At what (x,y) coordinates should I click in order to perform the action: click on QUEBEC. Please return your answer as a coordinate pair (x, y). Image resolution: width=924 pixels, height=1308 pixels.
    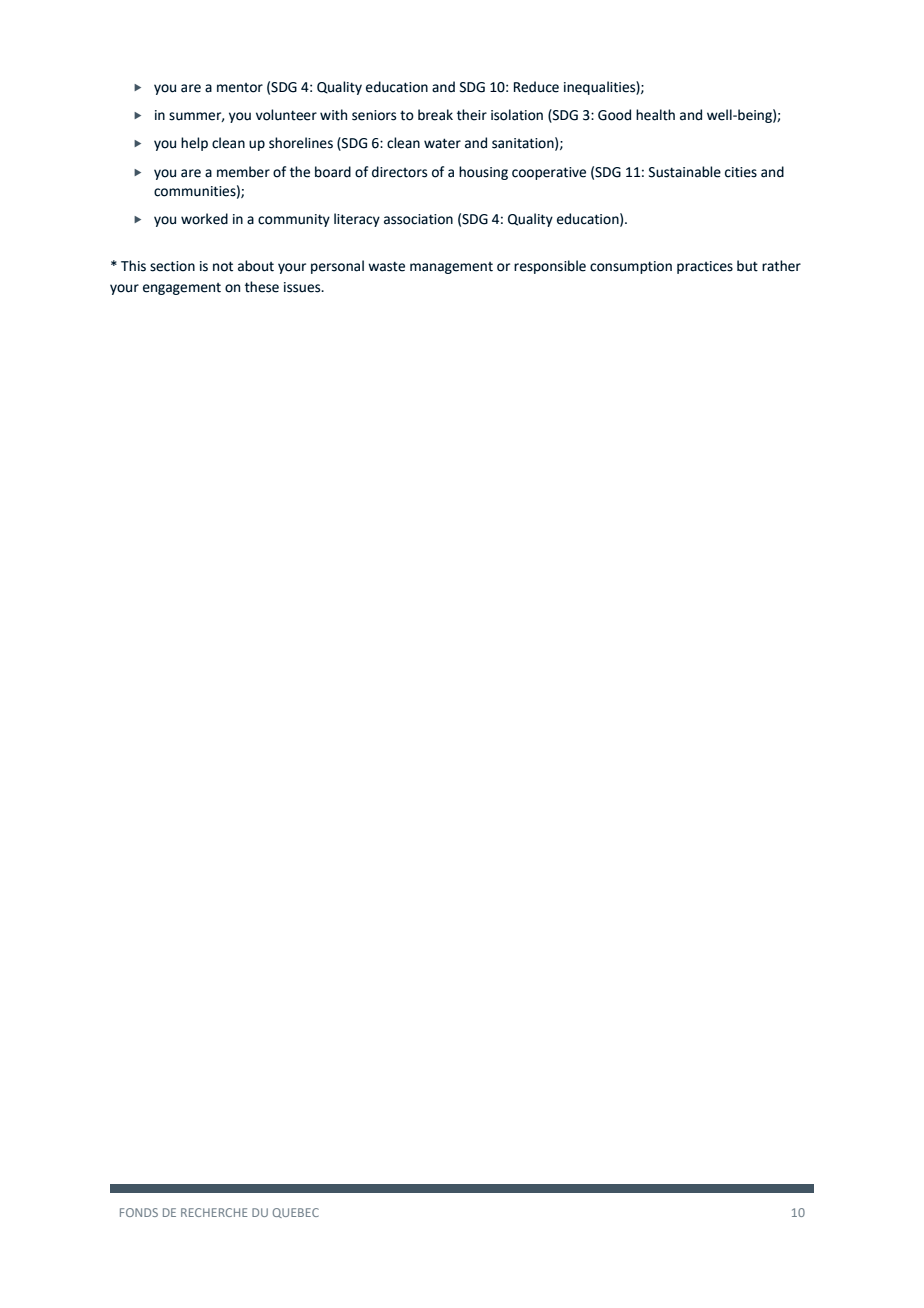
    Looking at the image, I should click on (296, 1213).
